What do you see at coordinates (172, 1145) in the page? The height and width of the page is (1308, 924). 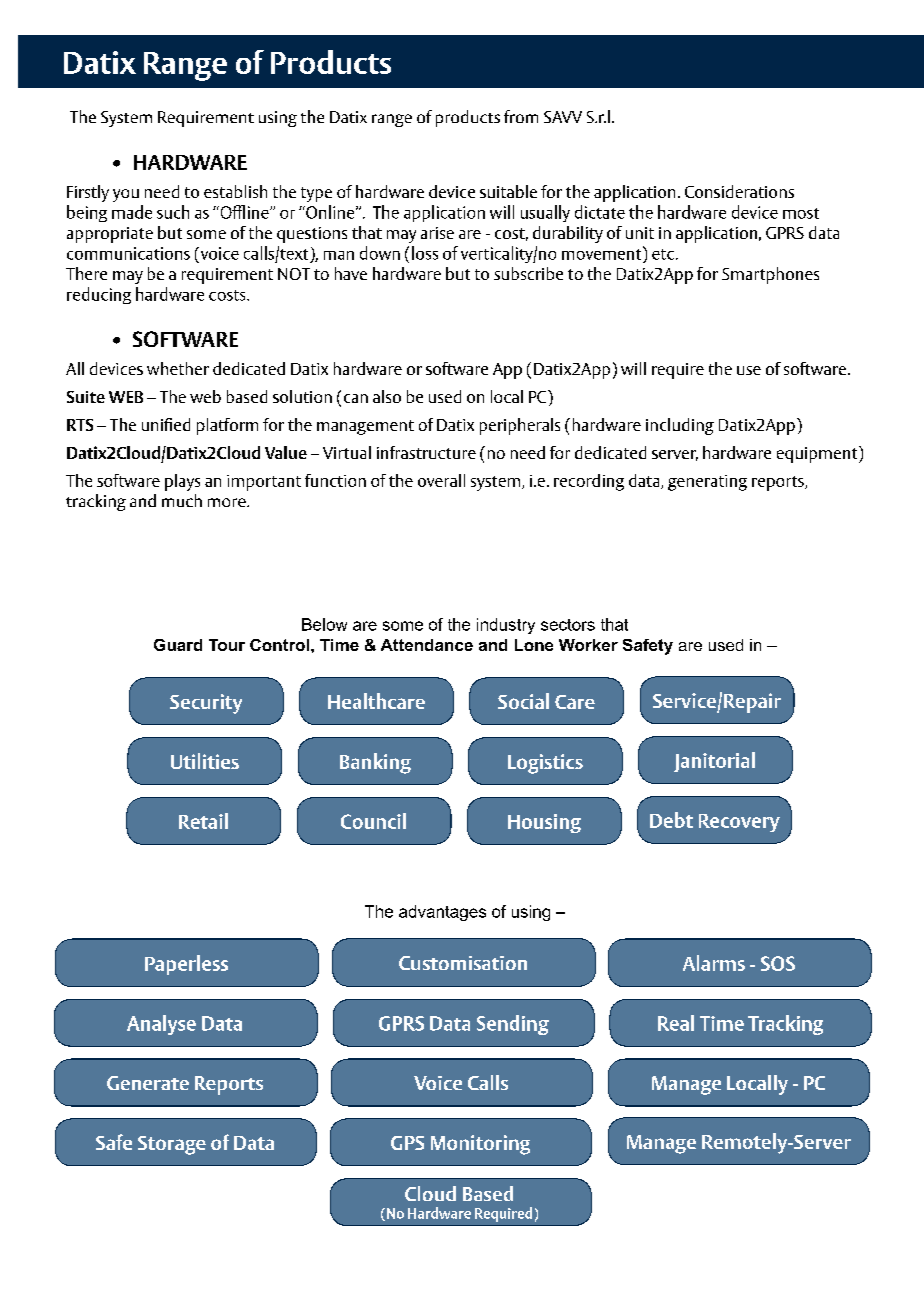 I see `Storage` at bounding box center [172, 1145].
